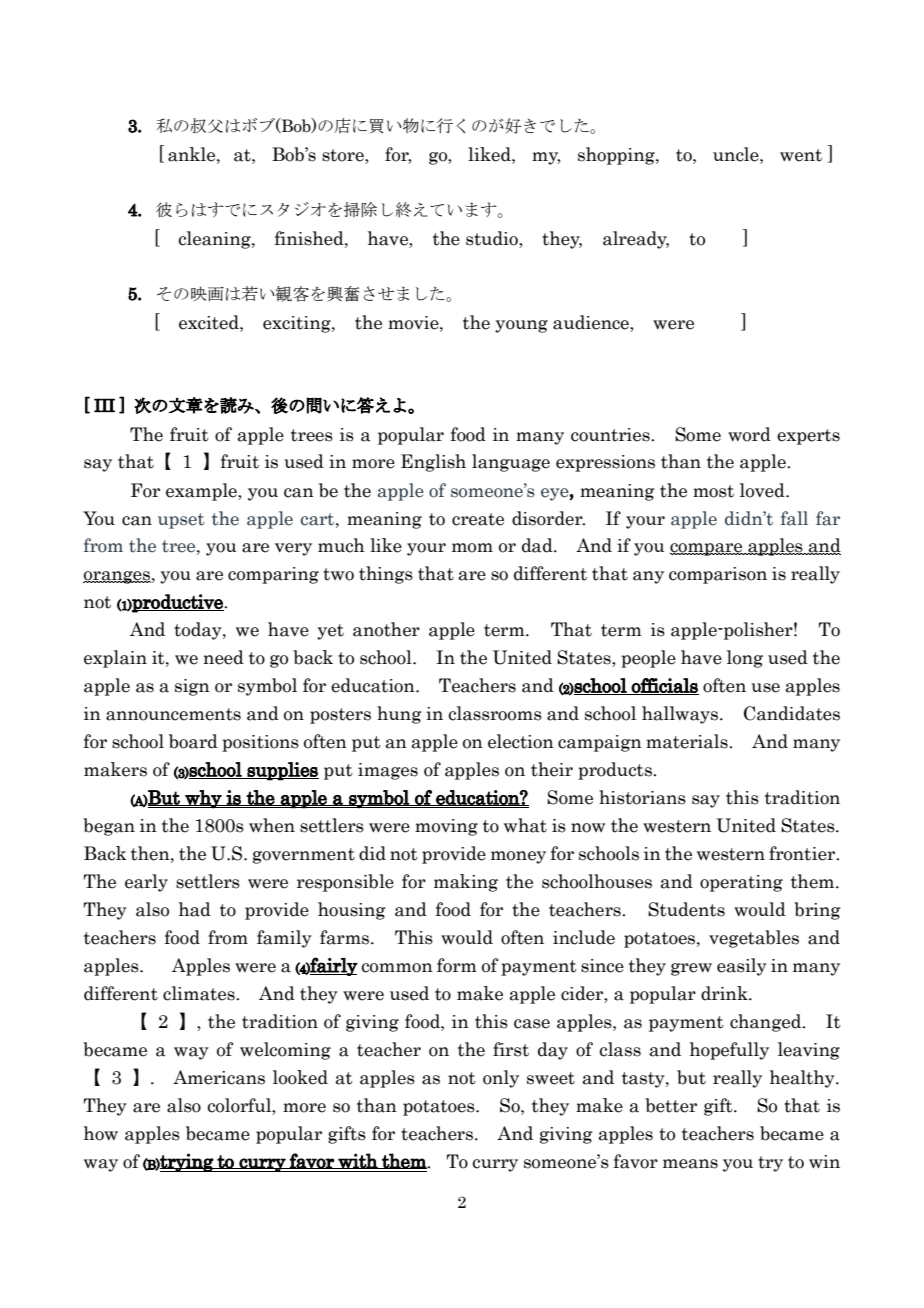 The height and width of the document is (1308, 924). Describe the element at coordinates (219, 1077) in the document. I see `Americans` at that location.
